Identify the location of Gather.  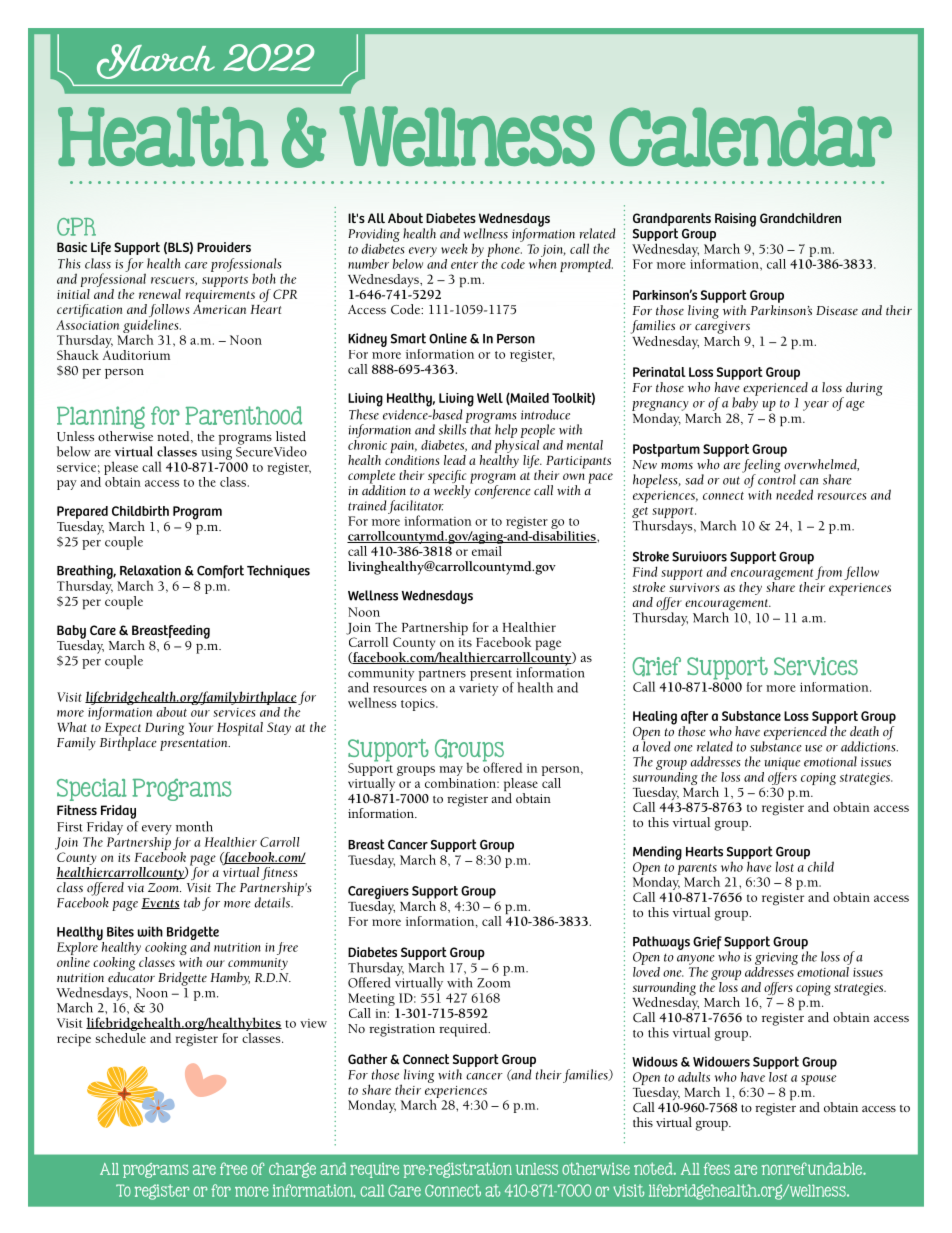
(367, 1059).
